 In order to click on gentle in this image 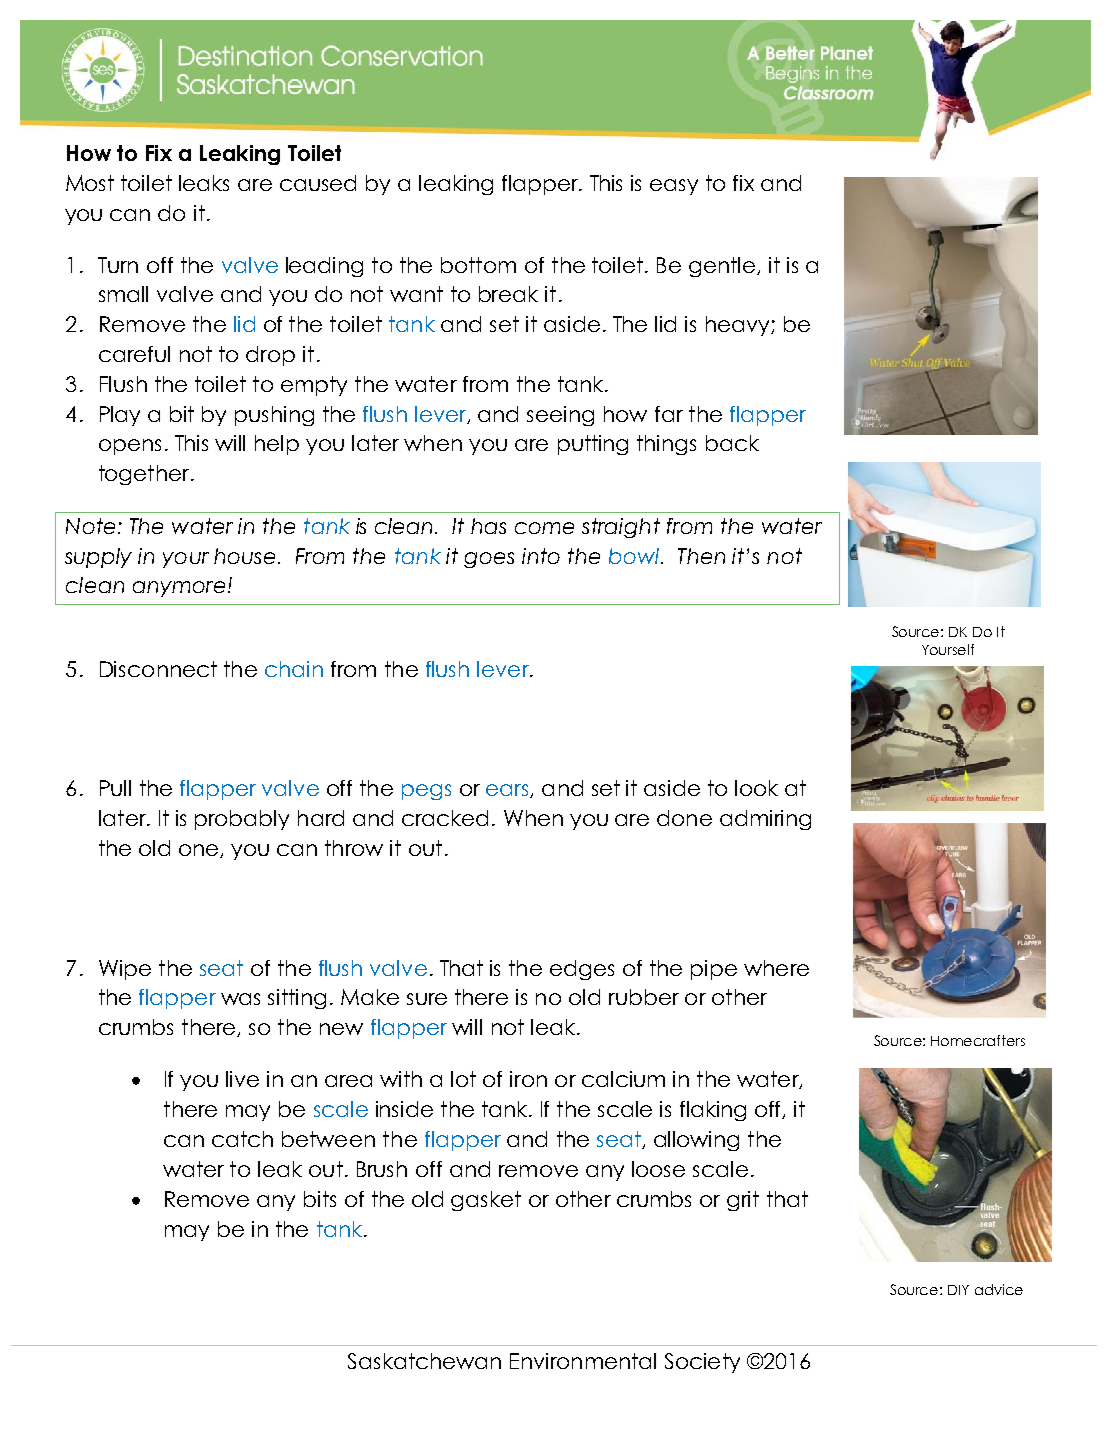, I will do `click(723, 267)`.
